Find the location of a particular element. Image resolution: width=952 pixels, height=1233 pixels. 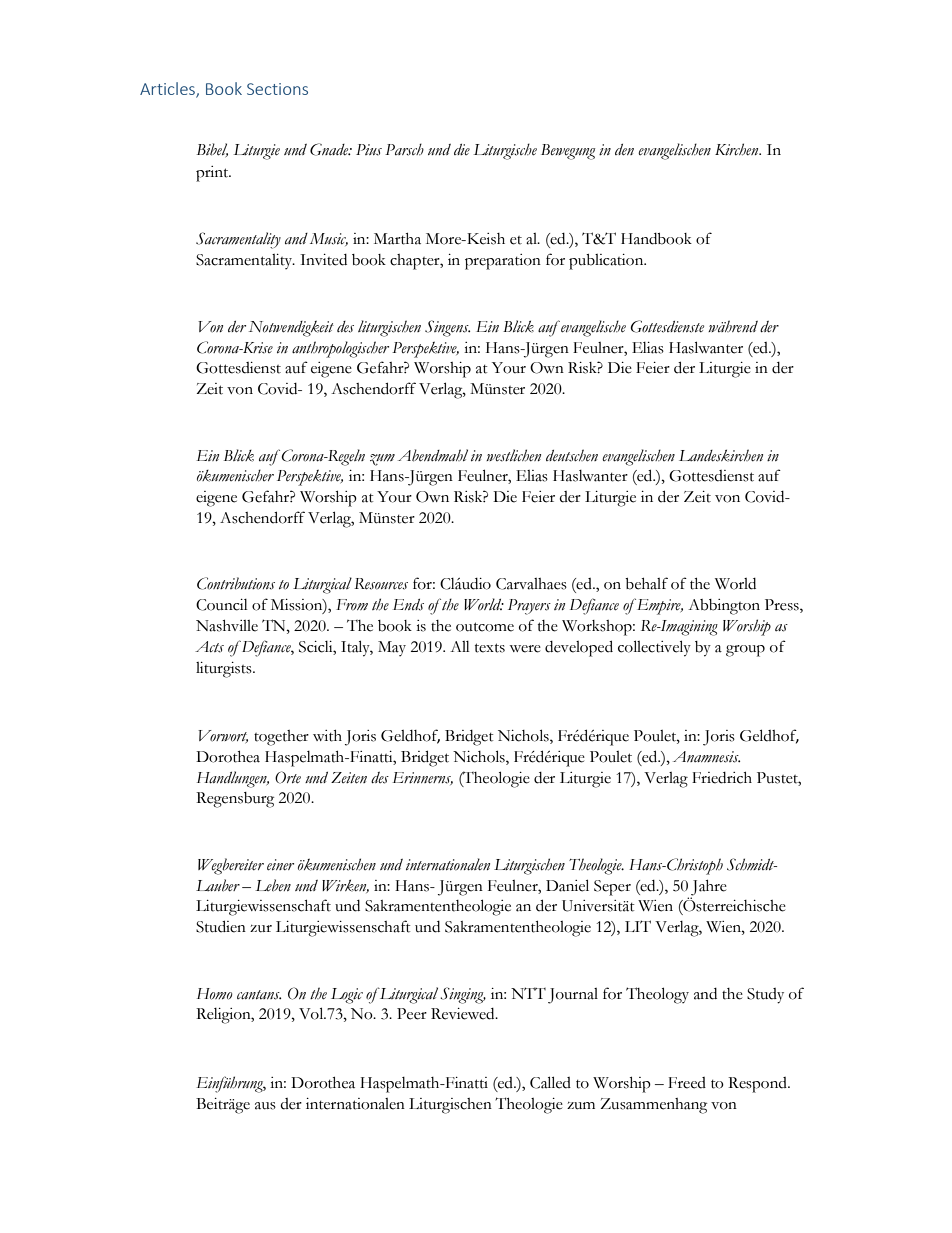

Jahre is located at coordinates (709, 888).
